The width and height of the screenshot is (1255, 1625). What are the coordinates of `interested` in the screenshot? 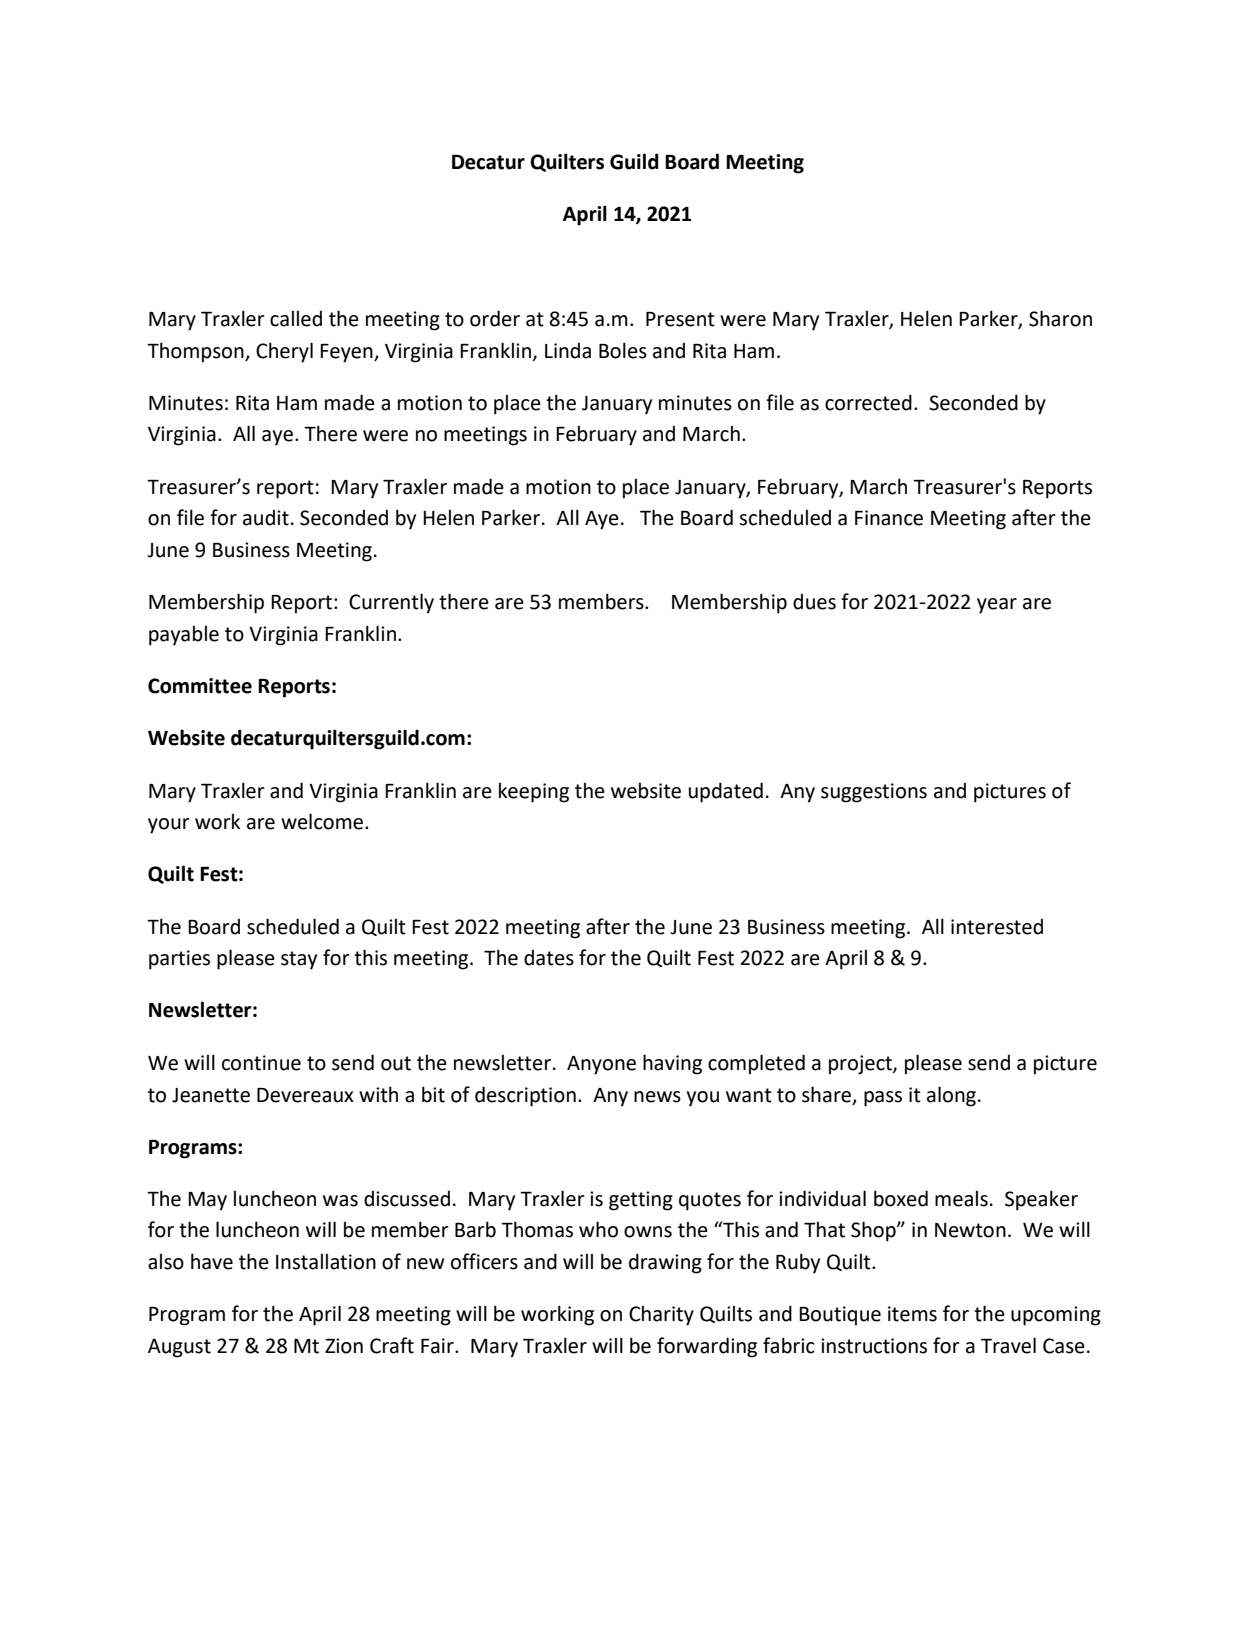 It's located at (997, 927).
